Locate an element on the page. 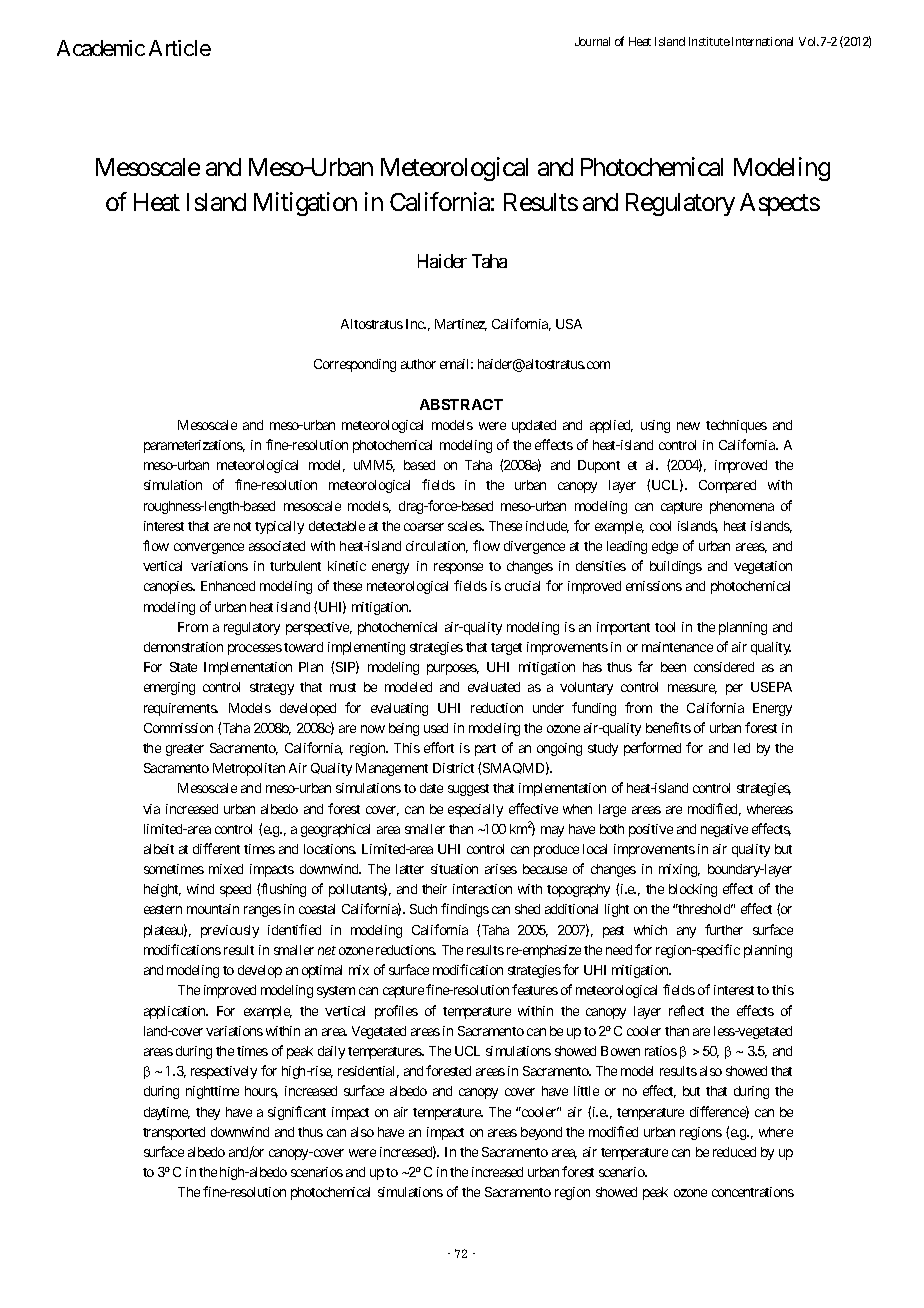 The image size is (924, 1308). their is located at coordinates (434, 889).
